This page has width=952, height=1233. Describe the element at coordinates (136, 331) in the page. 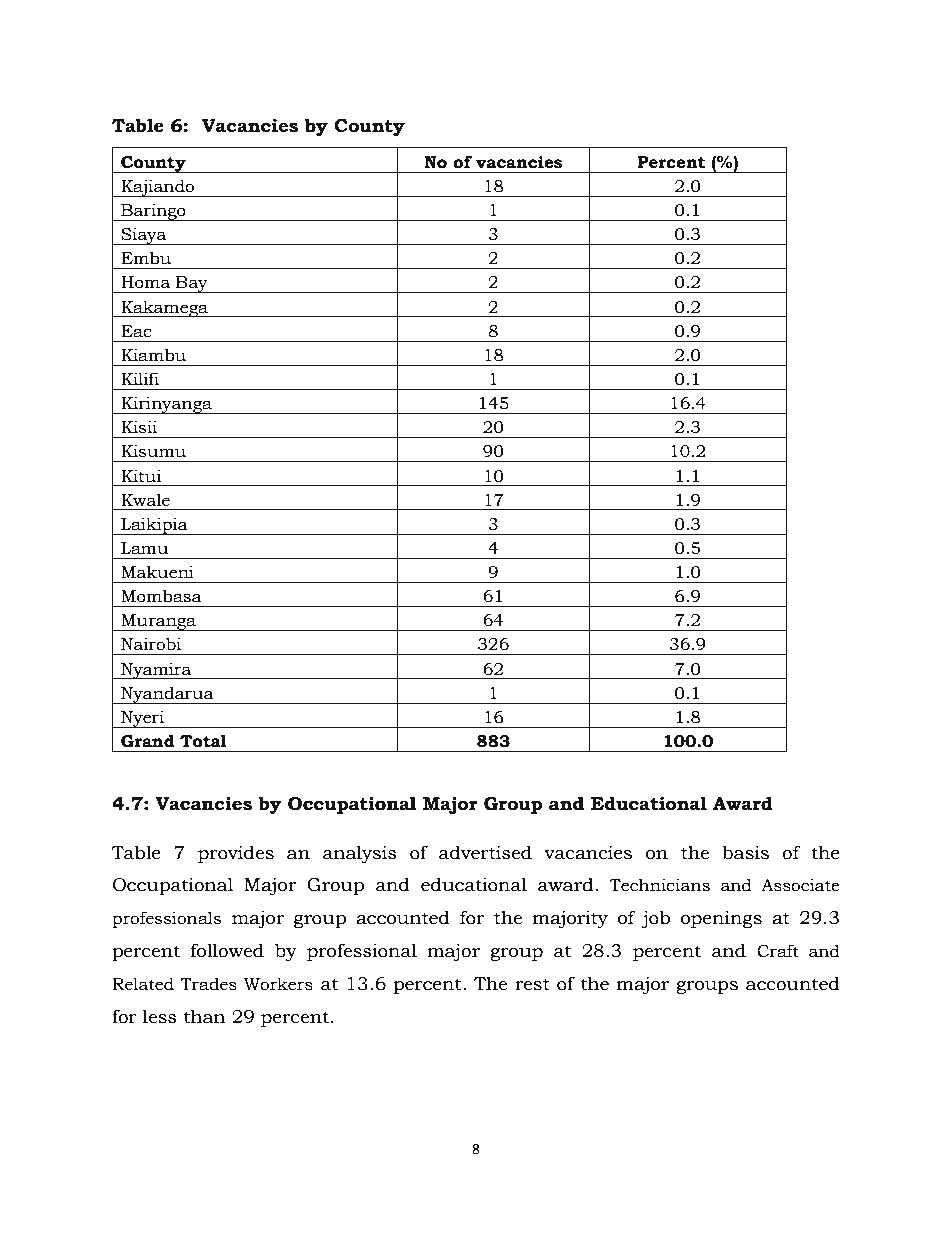

I see `Eac` at that location.
